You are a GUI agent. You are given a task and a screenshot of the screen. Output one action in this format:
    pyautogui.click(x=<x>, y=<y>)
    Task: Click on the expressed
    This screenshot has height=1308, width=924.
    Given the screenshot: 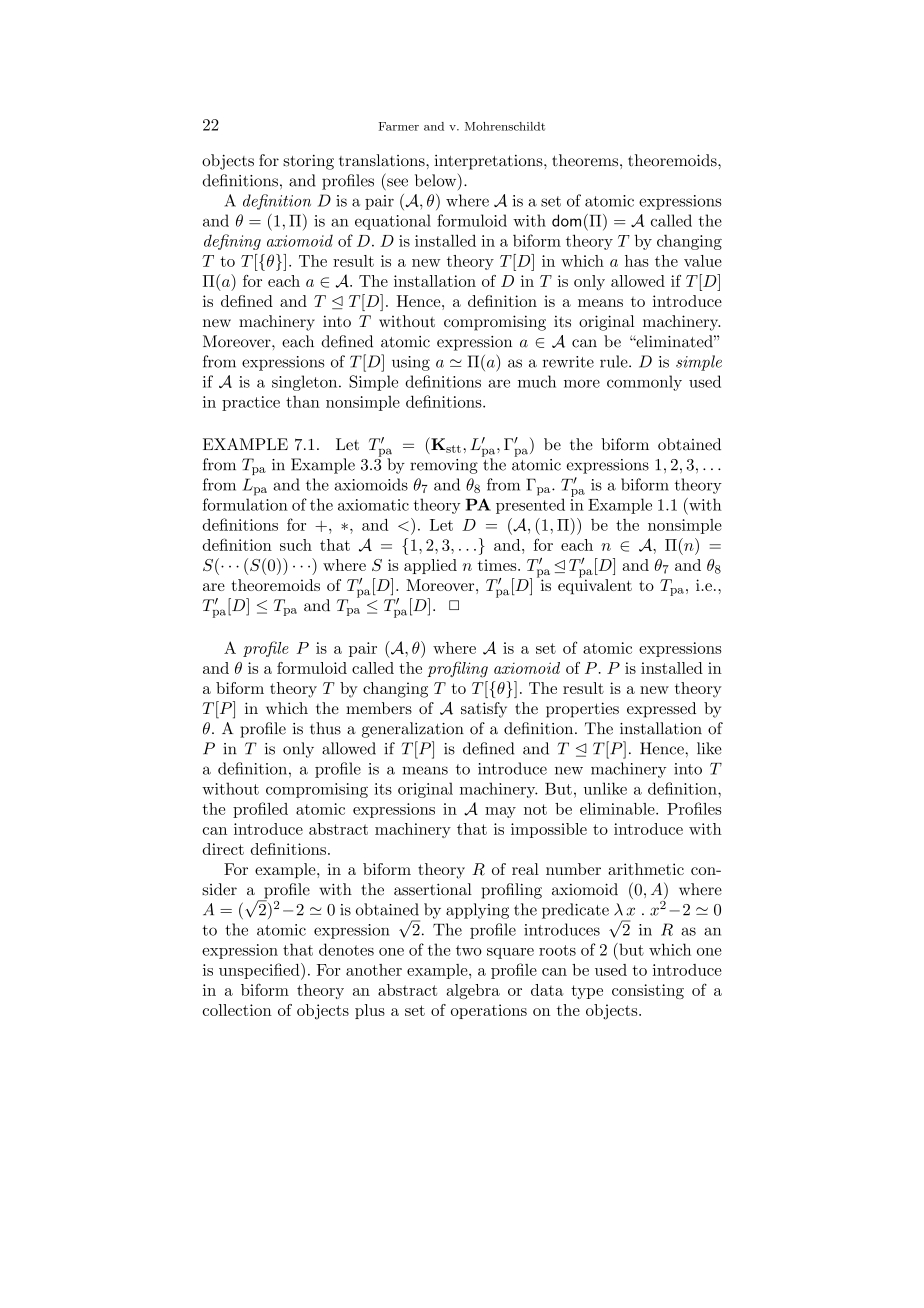 What is the action you would take?
    pyautogui.click(x=661, y=710)
